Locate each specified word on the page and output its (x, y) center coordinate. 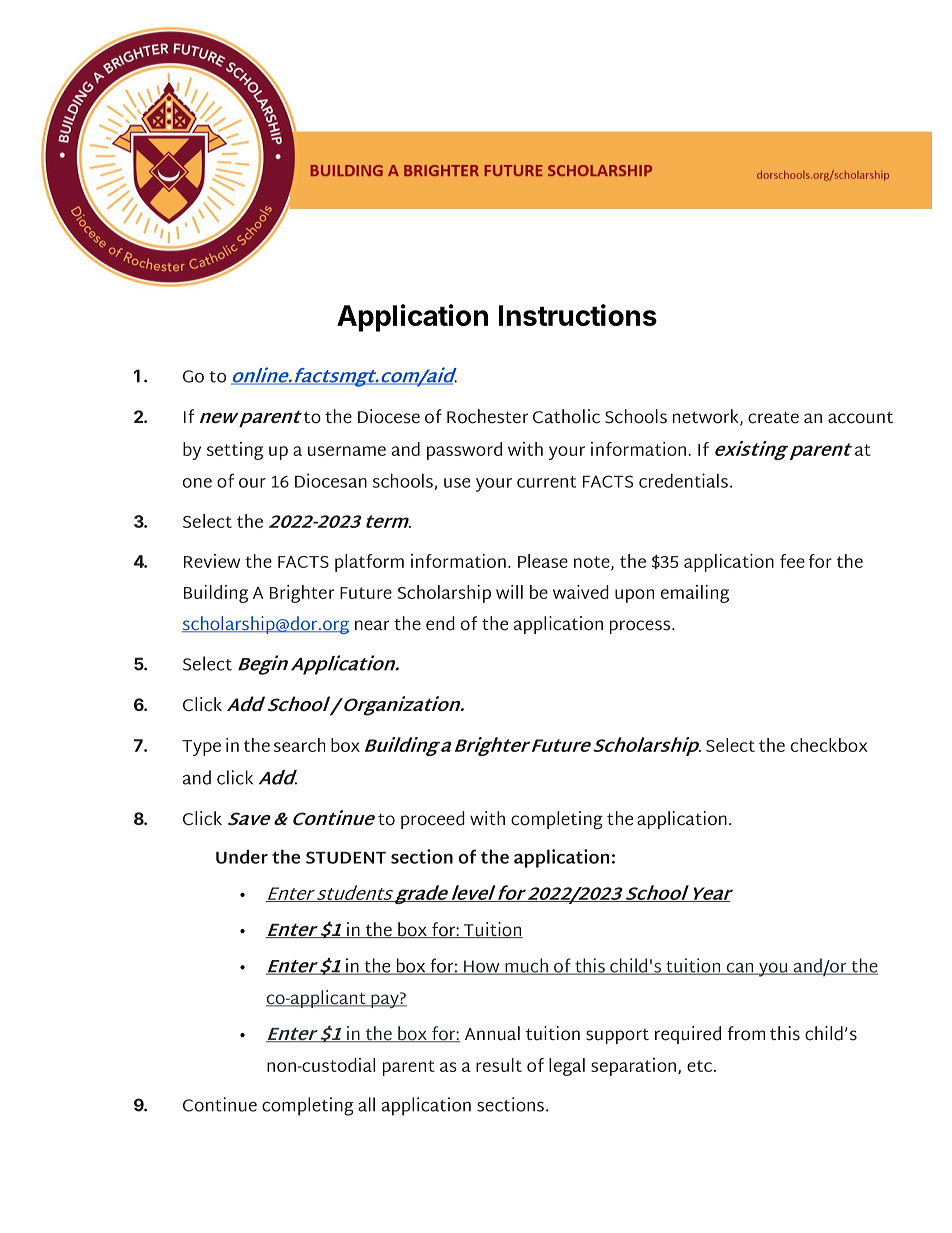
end (440, 623)
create (773, 417)
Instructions (578, 315)
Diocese (389, 416)
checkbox (829, 745)
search (299, 745)
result (499, 1065)
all (366, 1104)
